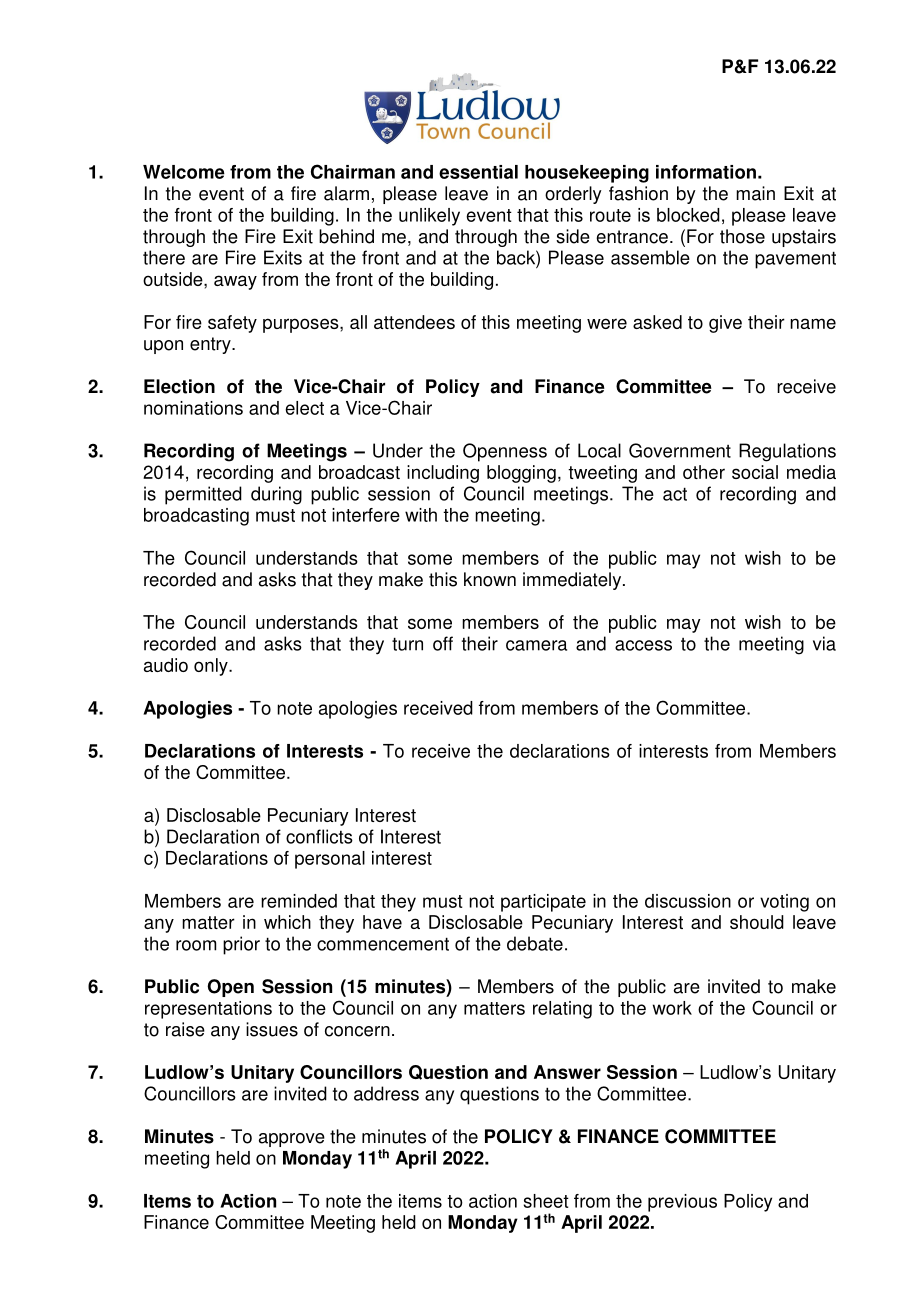 This screenshot has height=1308, width=924. What do you see at coordinates (755, 193) in the screenshot?
I see `main` at bounding box center [755, 193].
